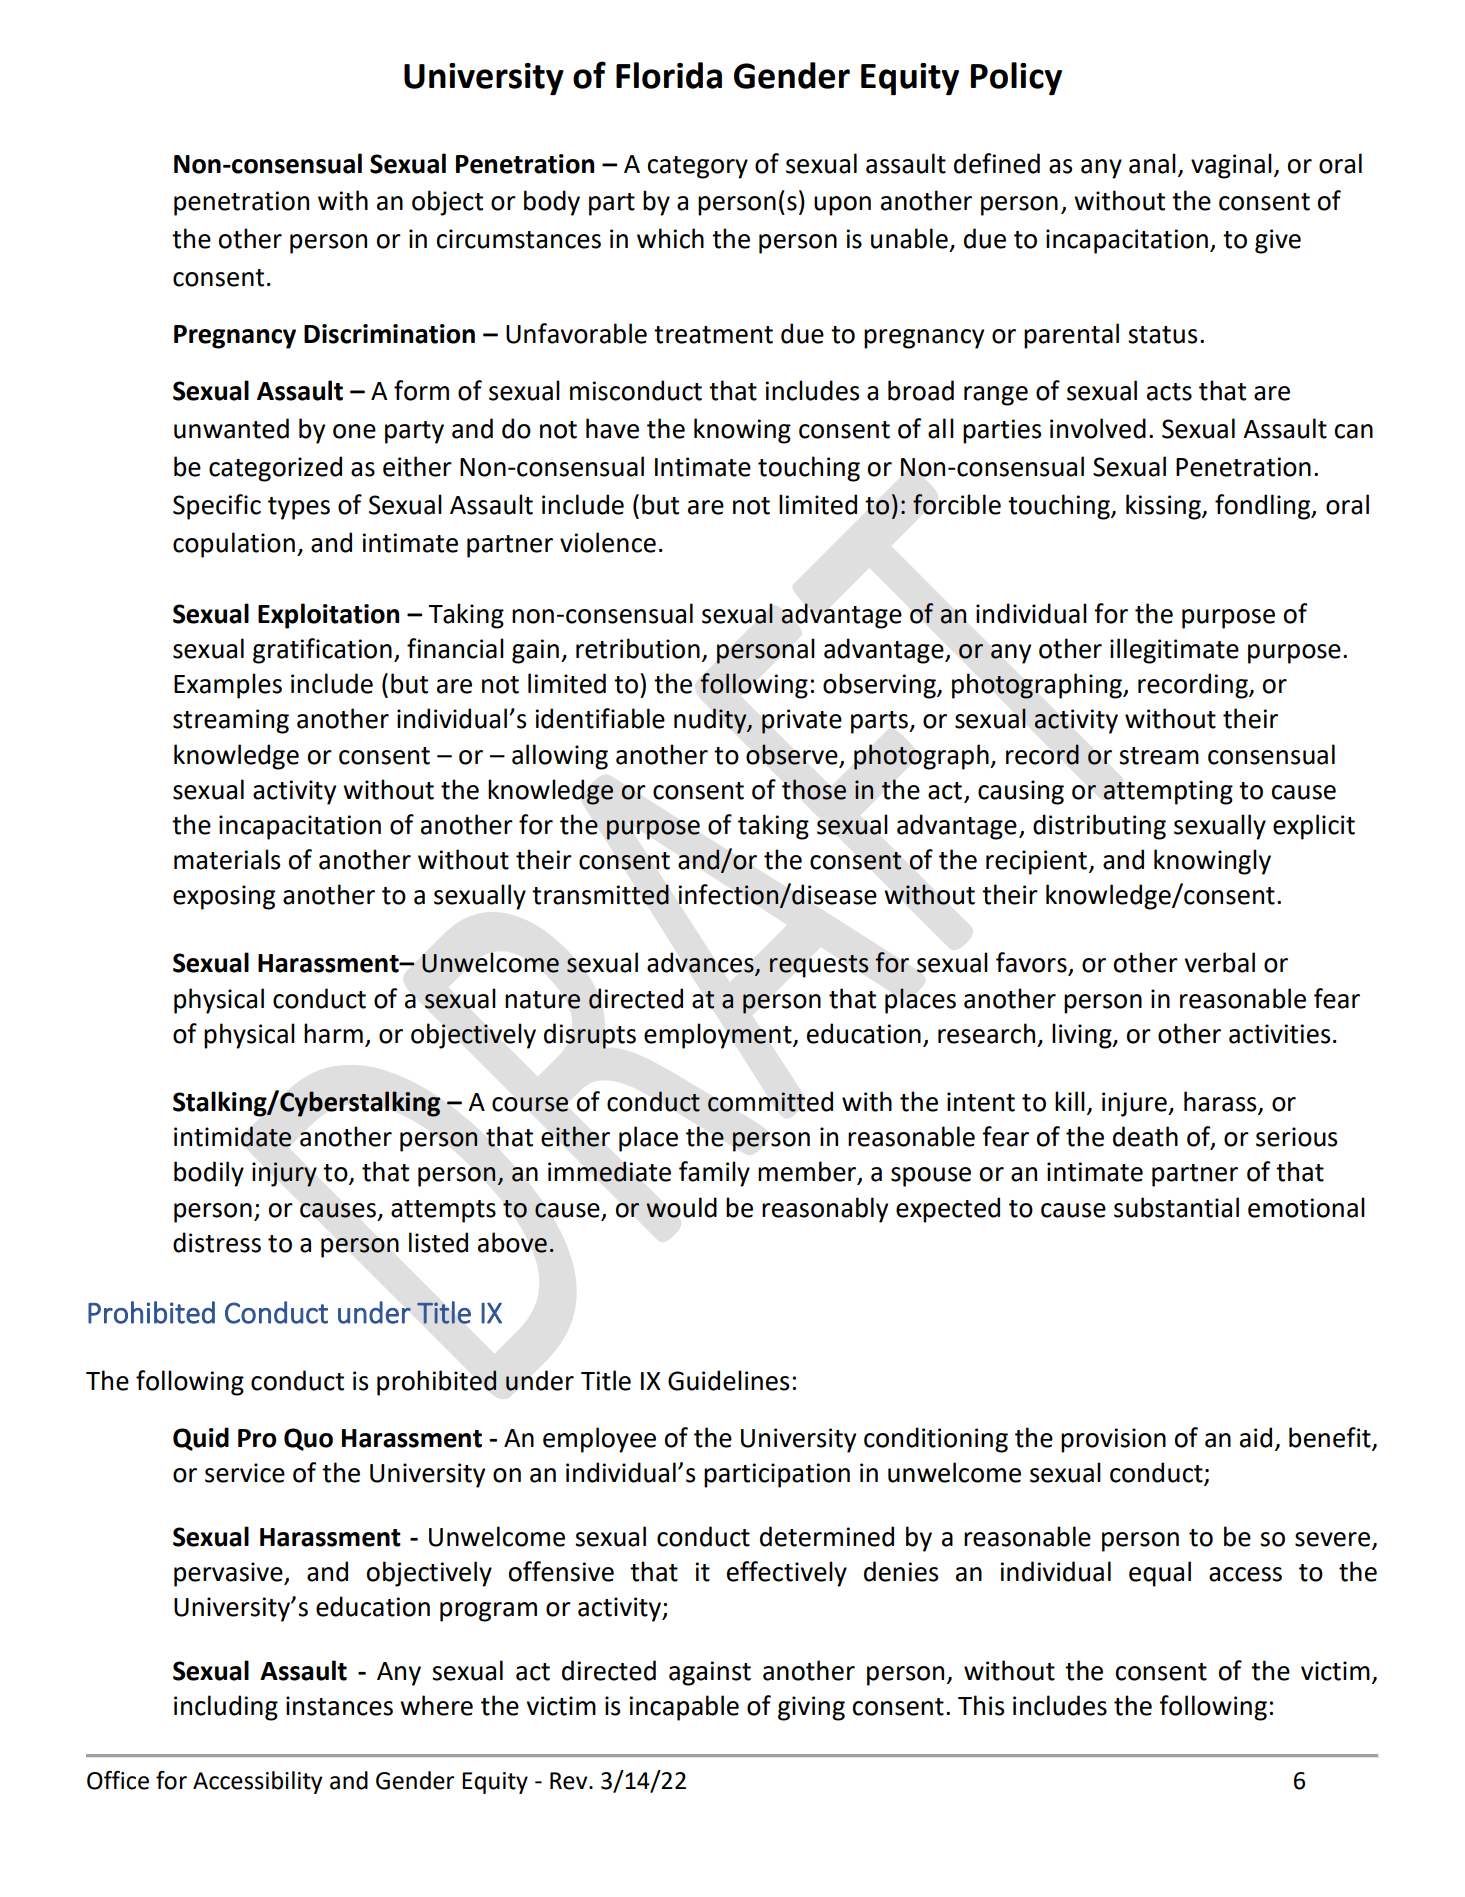 This screenshot has width=1465, height=1897. I want to click on observe, so click(792, 754).
